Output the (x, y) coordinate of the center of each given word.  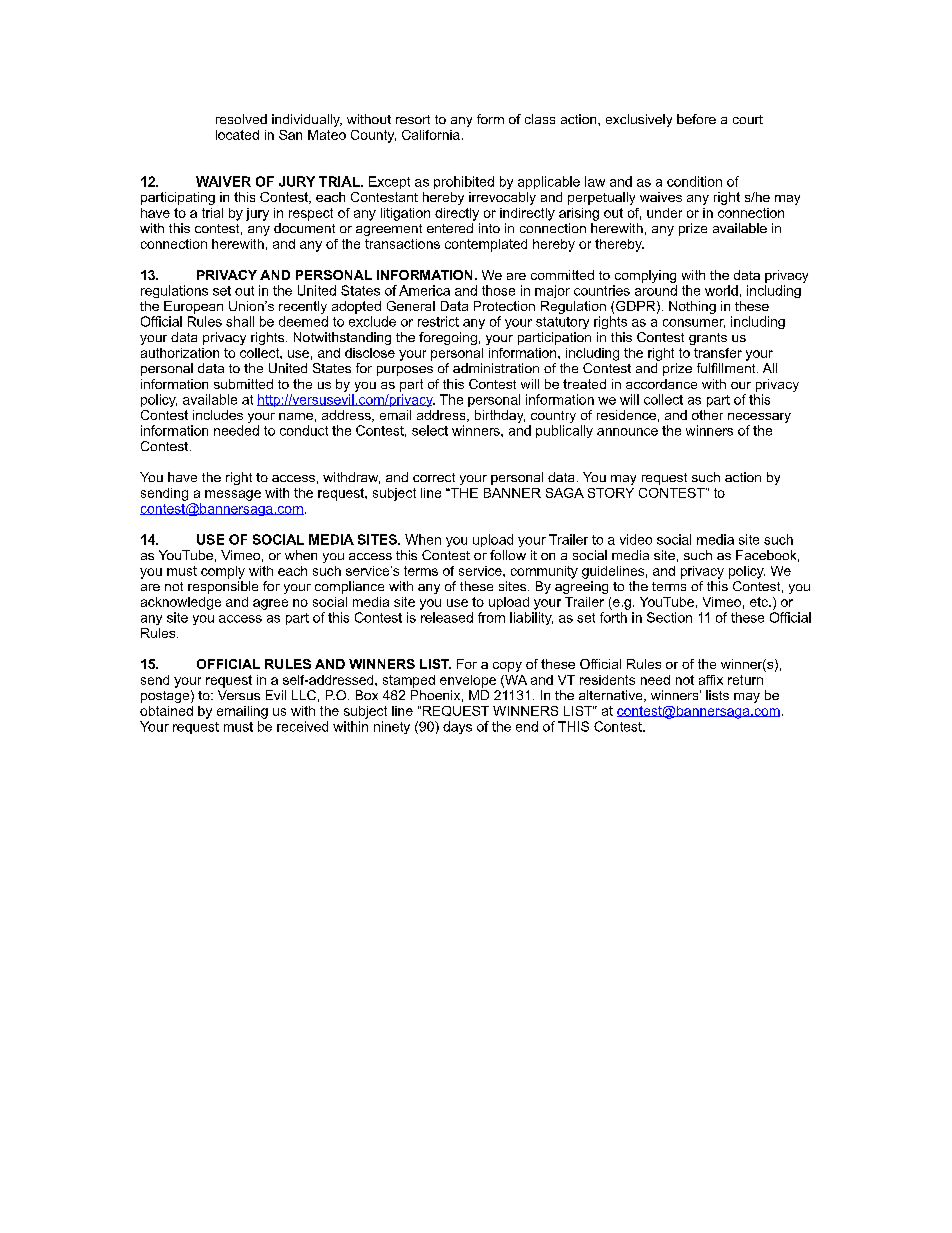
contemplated (486, 245)
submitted (243, 384)
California (431, 135)
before (696, 119)
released (447, 617)
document (304, 228)
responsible (223, 587)
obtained (166, 711)
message (233, 495)
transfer (718, 353)
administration (496, 368)
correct (434, 477)
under (664, 213)
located (237, 135)
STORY (611, 493)
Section (669, 617)
